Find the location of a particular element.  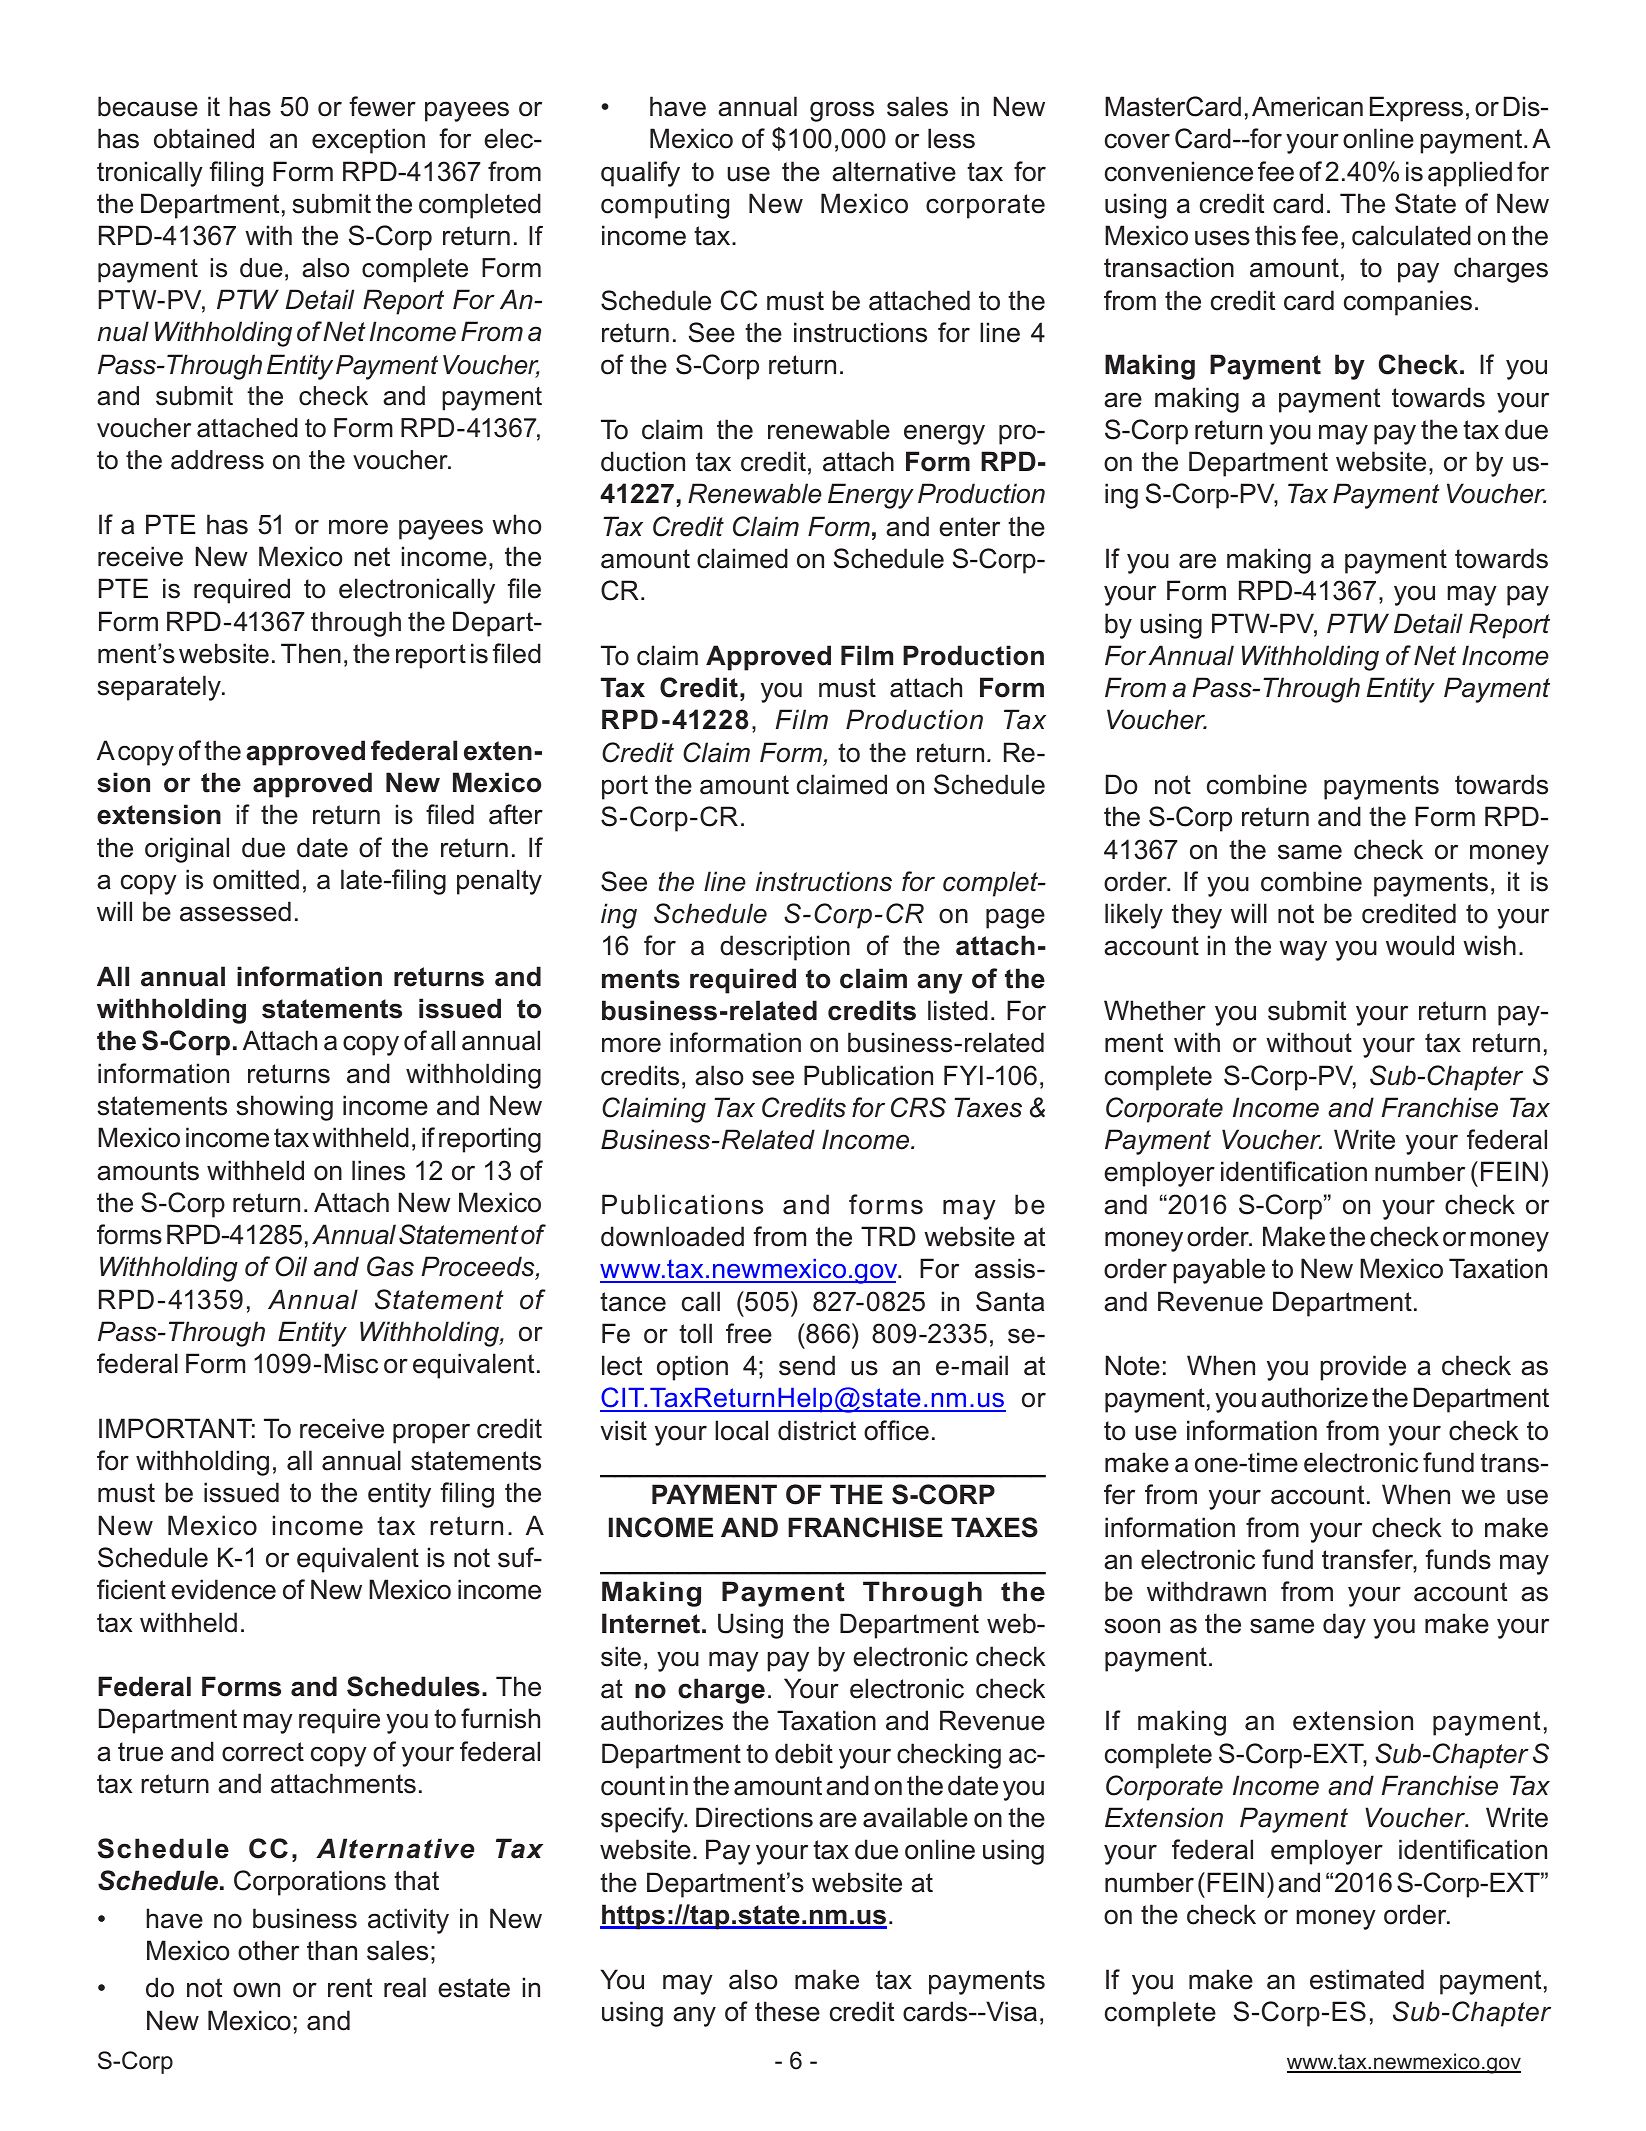

exception is located at coordinates (368, 141).
